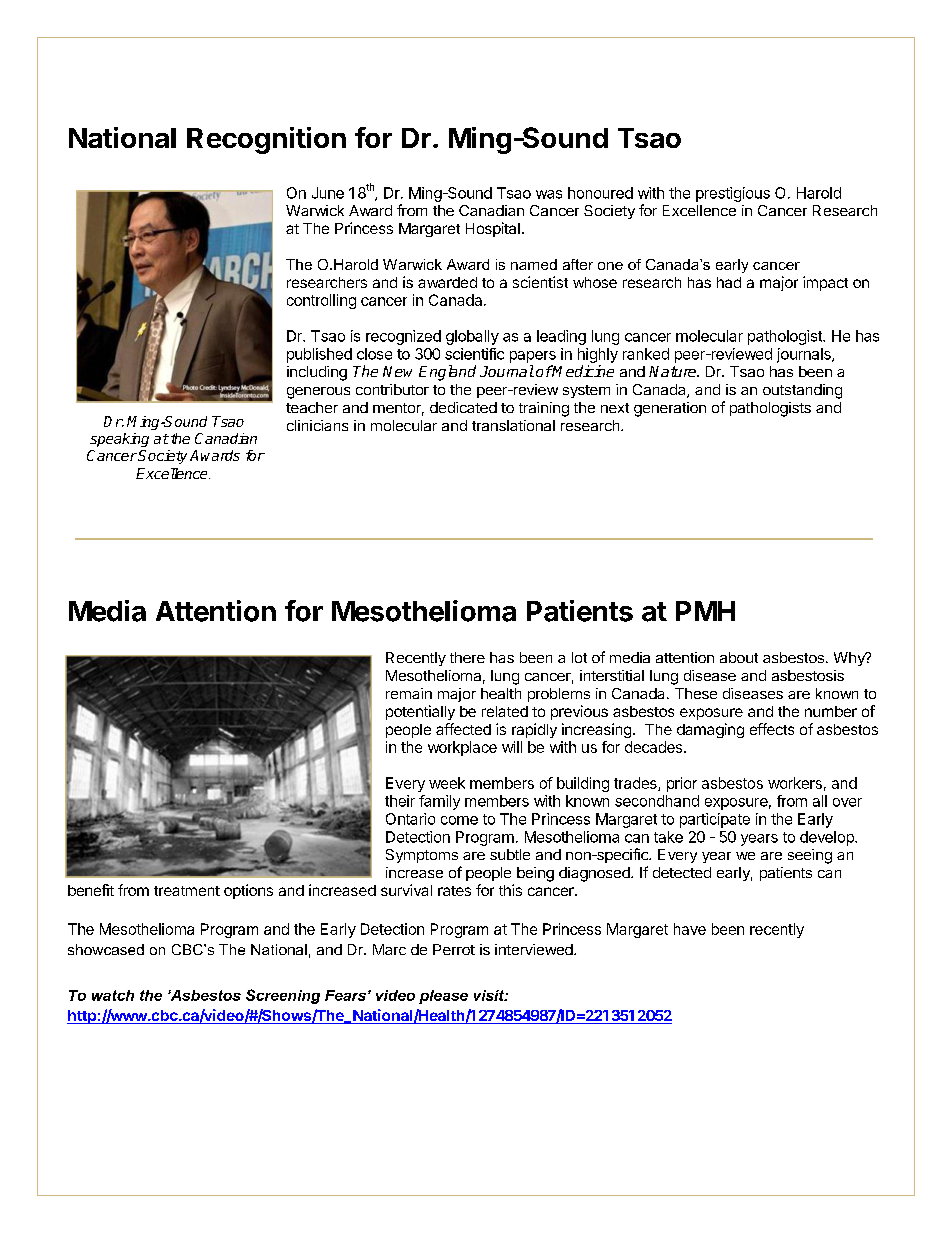 This screenshot has height=1233, width=952. Describe the element at coordinates (505, 711) in the screenshot. I see `related` at that location.
